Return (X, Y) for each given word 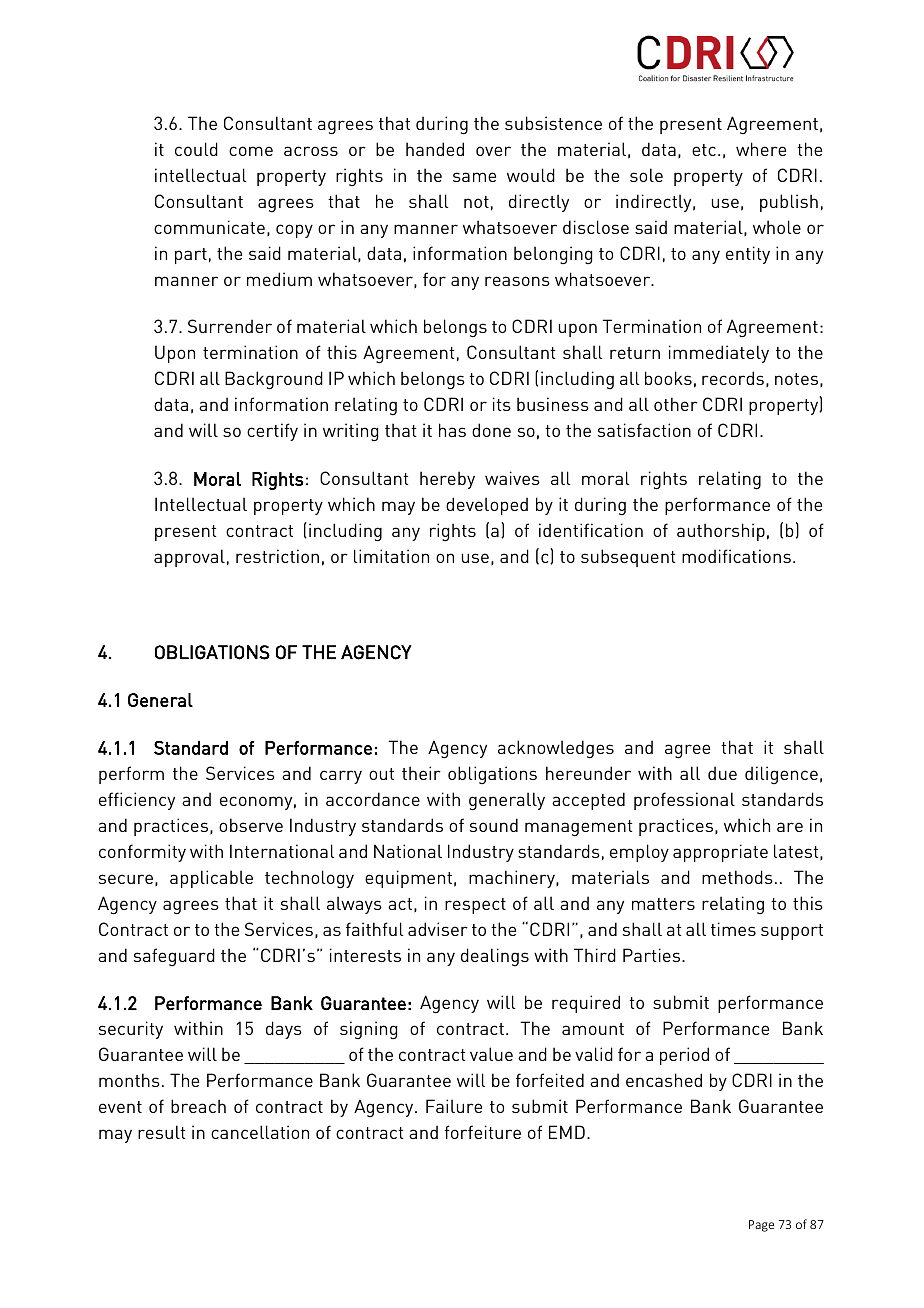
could (196, 149)
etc (704, 150)
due (722, 773)
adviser (438, 929)
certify (272, 432)
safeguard (174, 957)
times (733, 929)
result (161, 1132)
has (452, 430)
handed (435, 149)
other (676, 404)
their (421, 773)
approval (189, 558)
